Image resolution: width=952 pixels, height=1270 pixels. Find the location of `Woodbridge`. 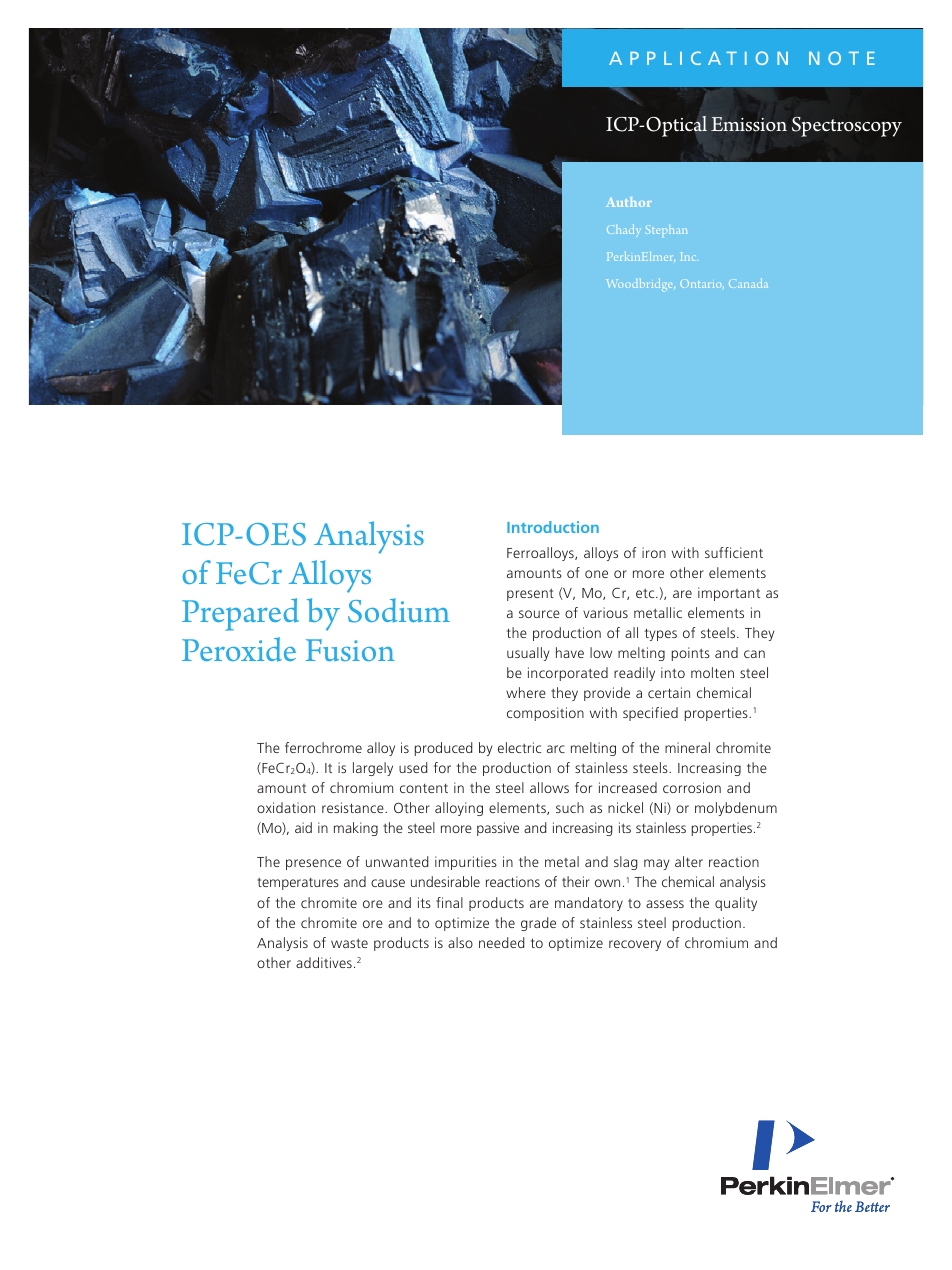

Woodbridge is located at coordinates (641, 285).
